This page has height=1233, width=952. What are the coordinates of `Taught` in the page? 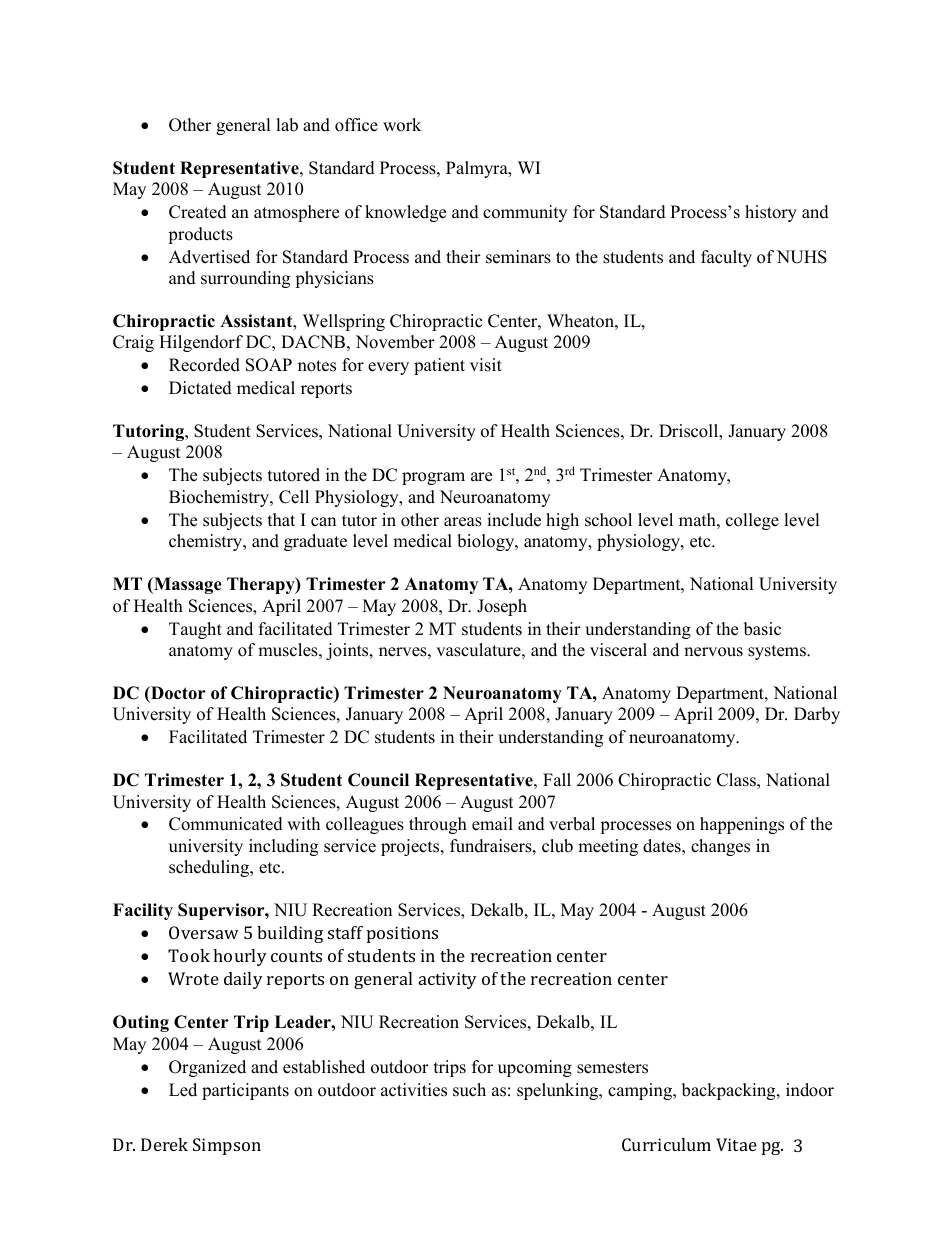 It's located at (195, 630).
